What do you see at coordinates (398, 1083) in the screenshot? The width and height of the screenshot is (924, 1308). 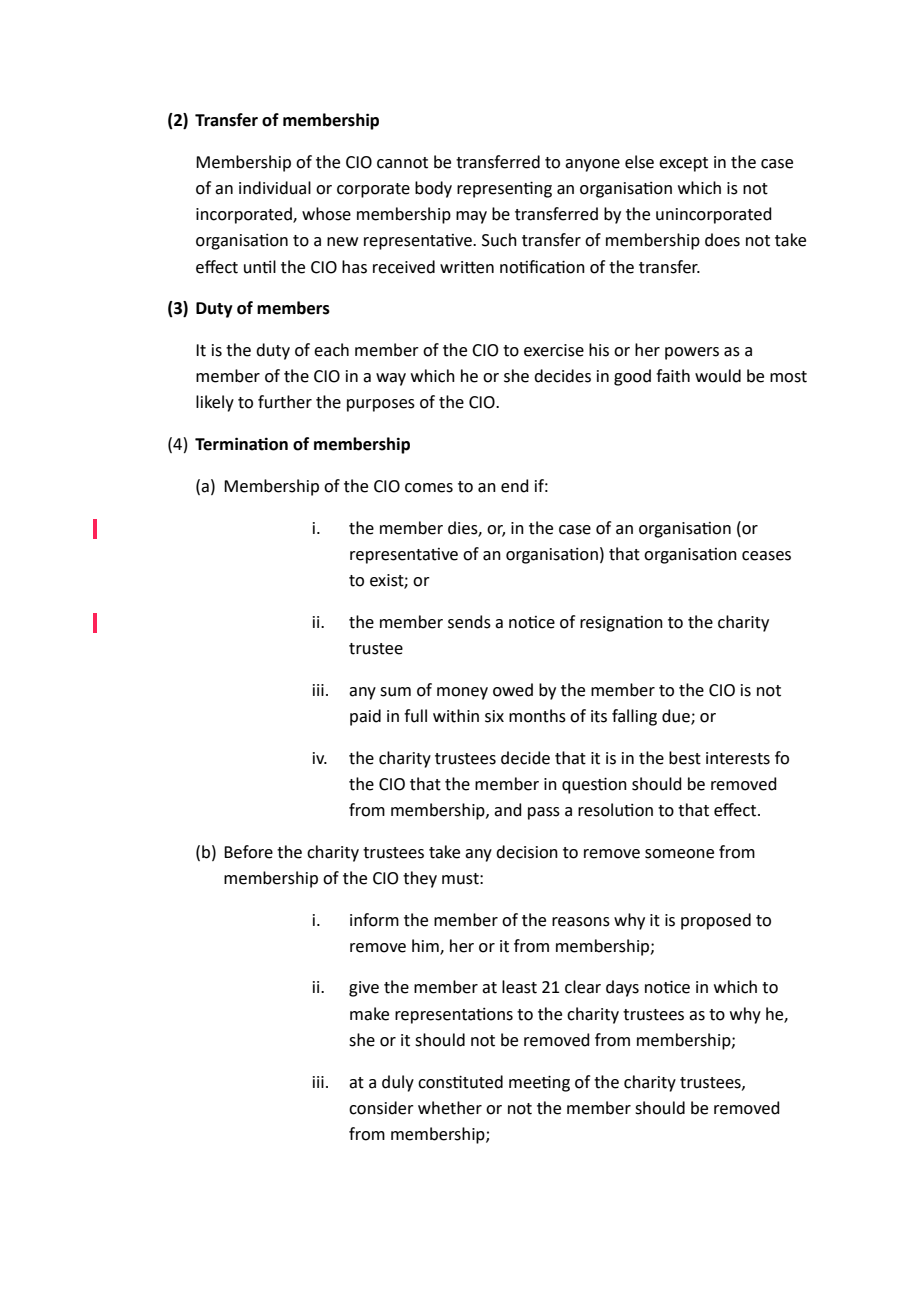 I see `duly` at bounding box center [398, 1083].
